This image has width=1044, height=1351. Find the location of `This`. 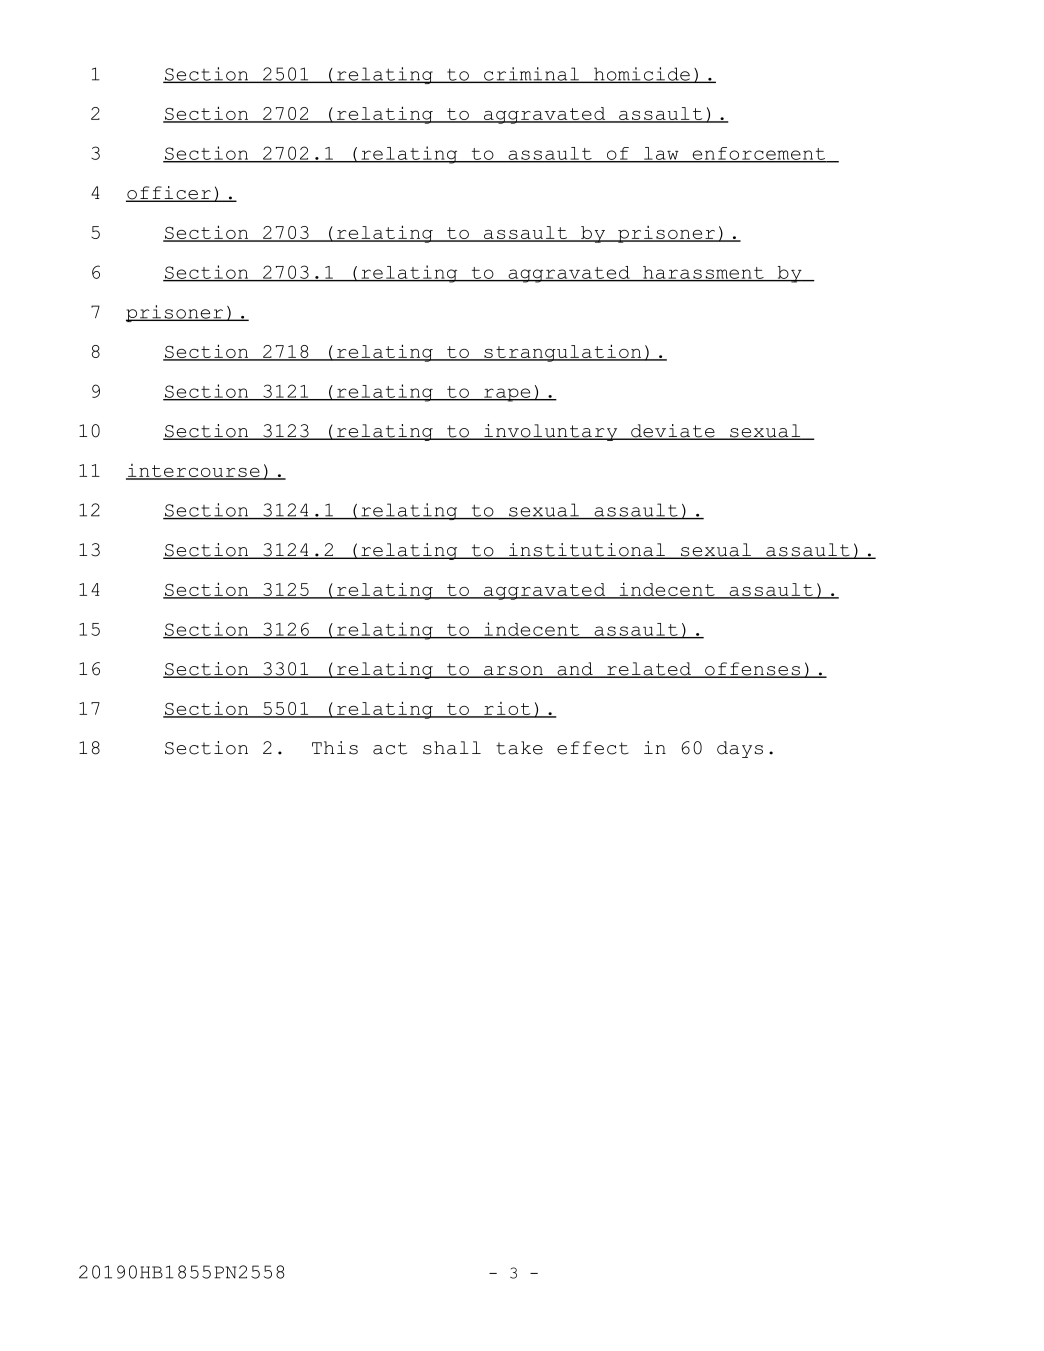

This is located at coordinates (335, 748).
